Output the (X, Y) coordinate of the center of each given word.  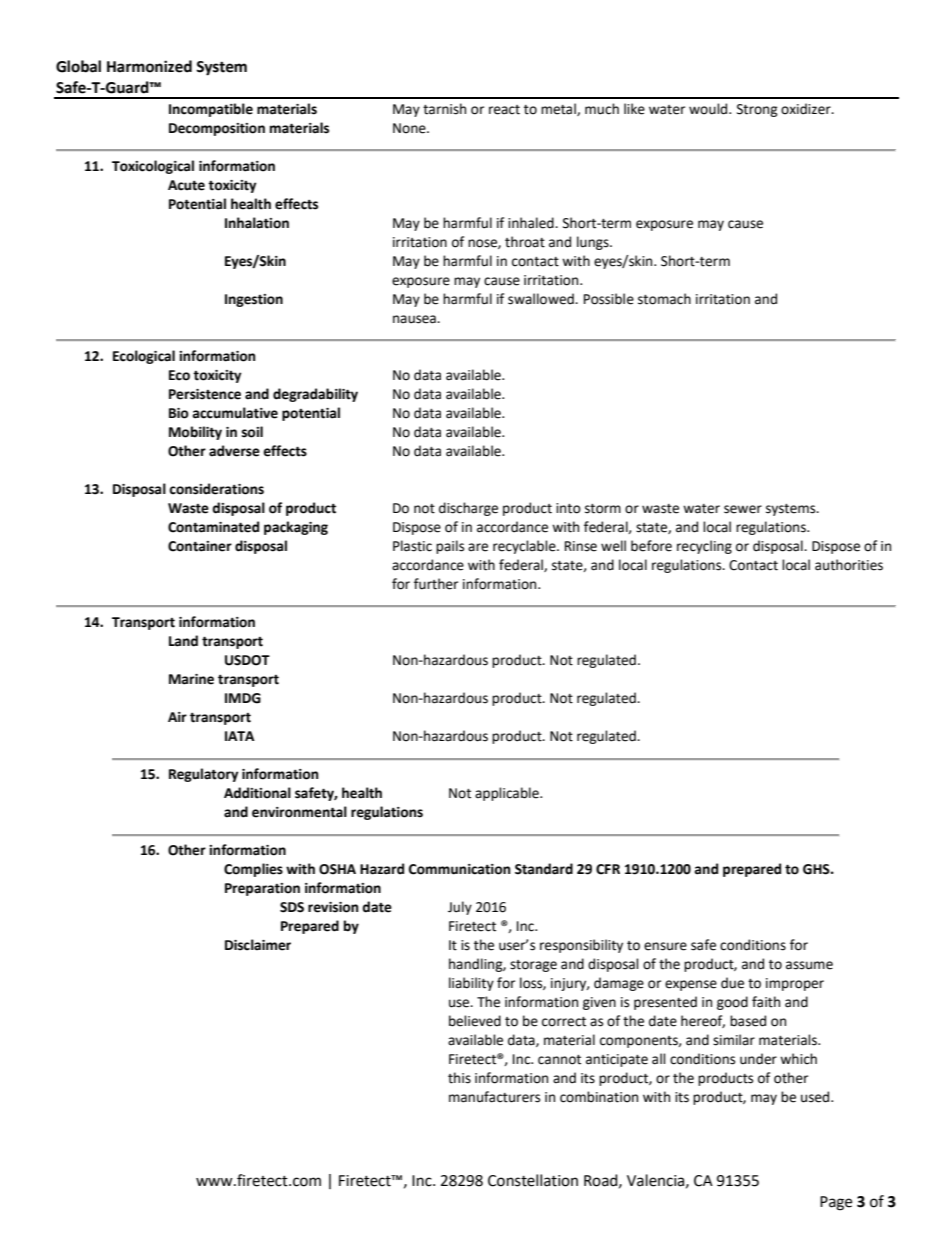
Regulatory (204, 775)
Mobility (195, 433)
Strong (757, 110)
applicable (508, 794)
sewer (743, 509)
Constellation (533, 1180)
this (459, 1078)
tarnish (444, 109)
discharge (468, 509)
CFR (608, 869)
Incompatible (211, 110)
